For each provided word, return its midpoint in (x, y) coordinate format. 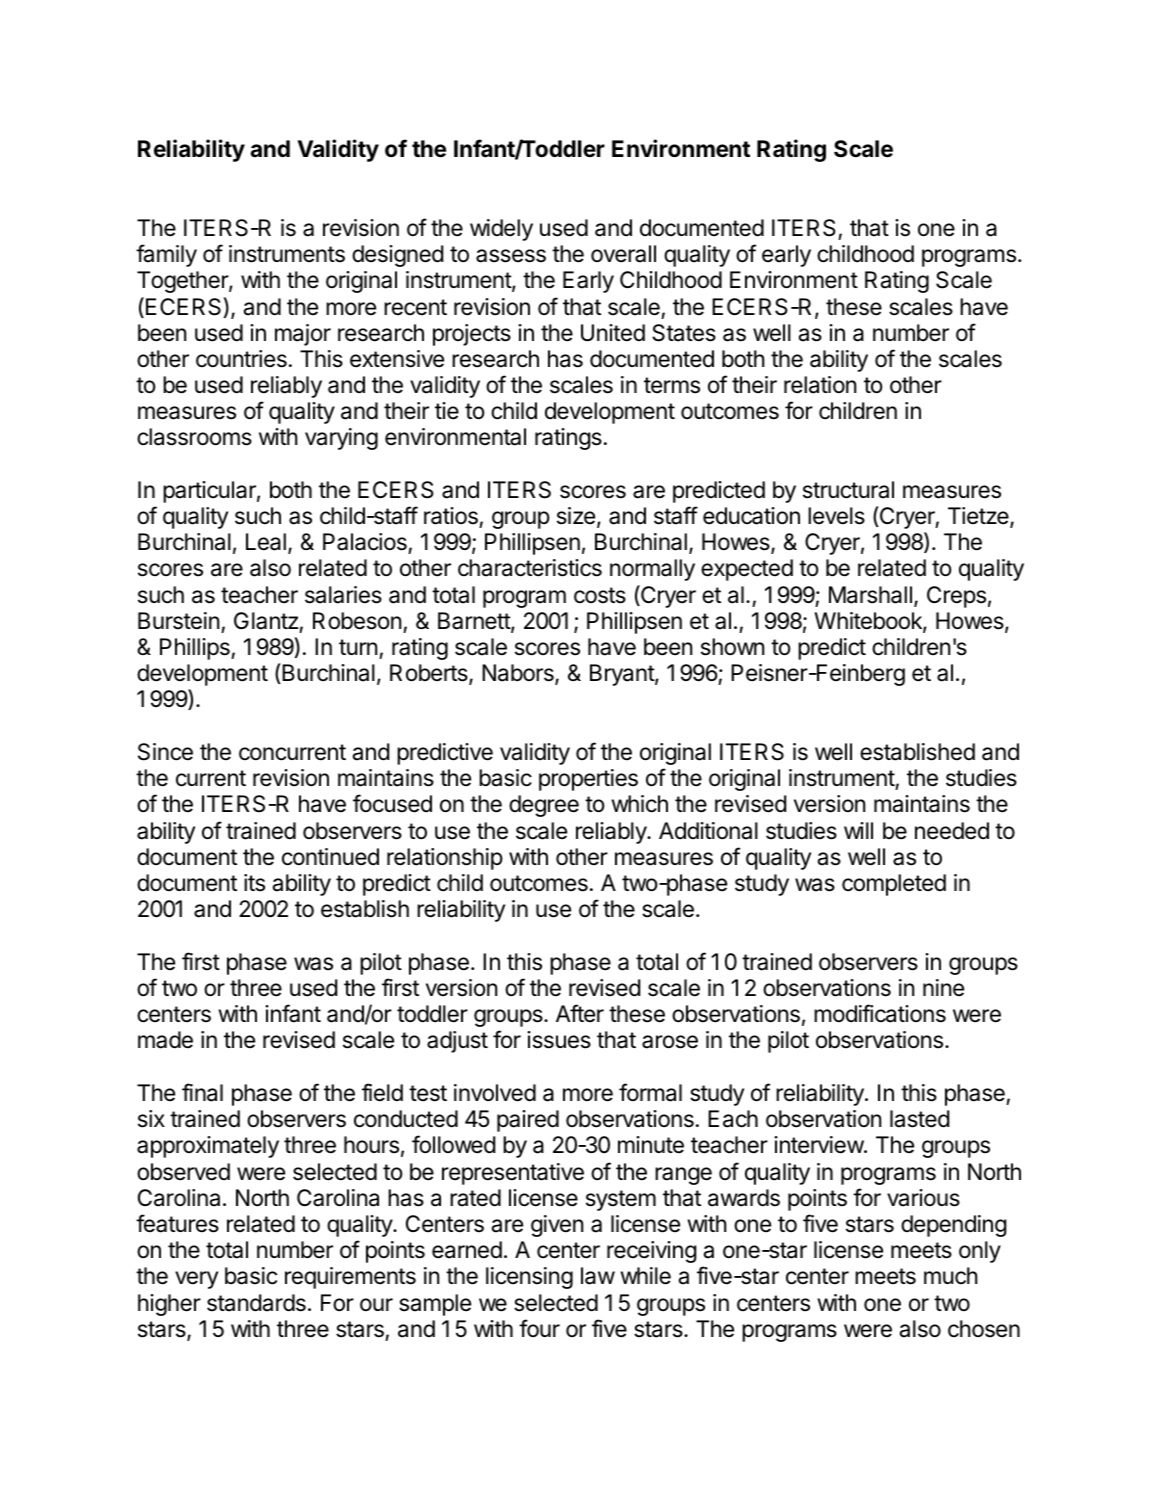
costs (600, 595)
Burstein (178, 621)
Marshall (870, 595)
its (254, 883)
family (166, 255)
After (580, 1013)
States (684, 333)
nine (943, 988)
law (598, 1276)
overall (623, 254)
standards (256, 1303)
